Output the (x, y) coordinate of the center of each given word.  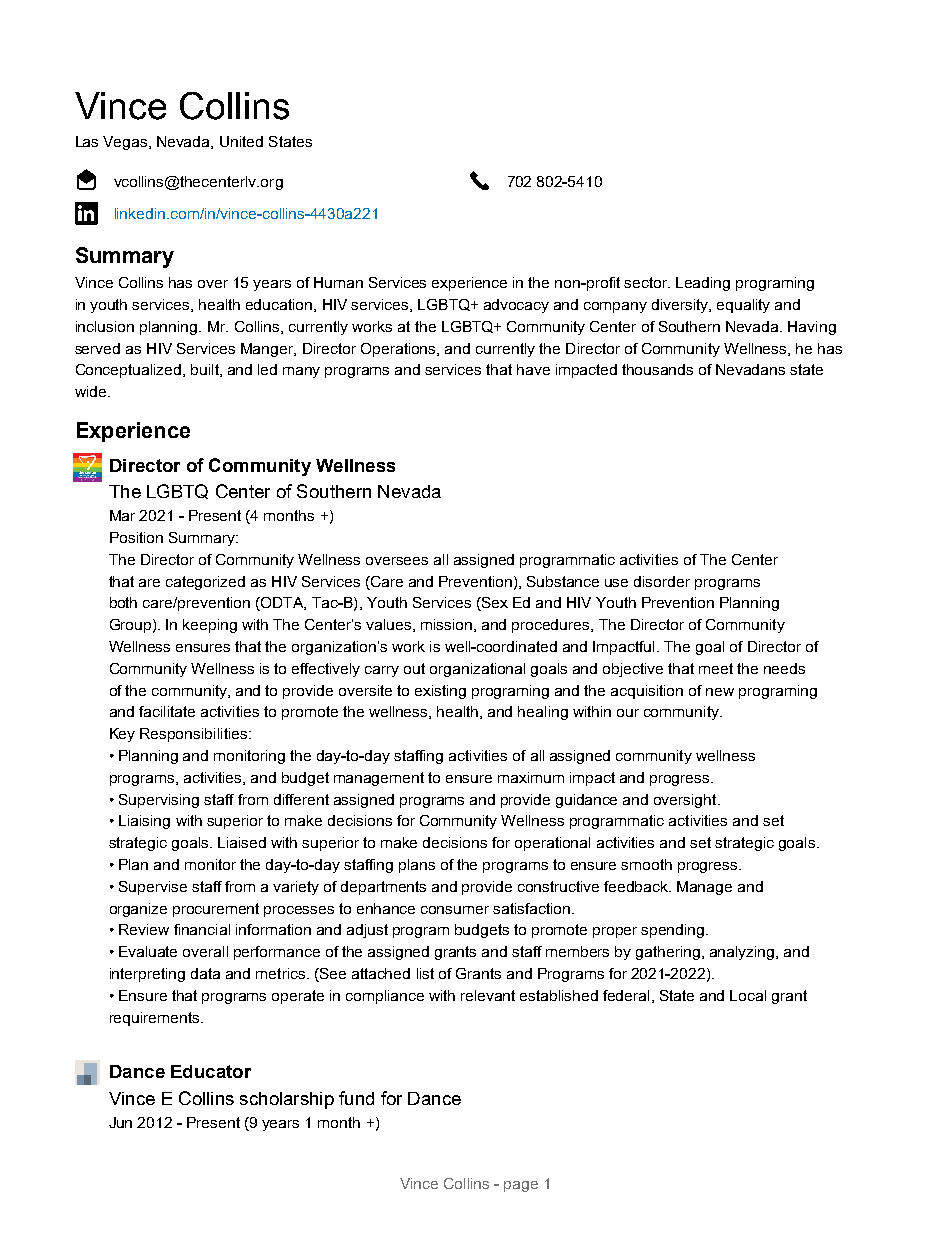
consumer (455, 910)
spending (674, 931)
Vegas (126, 143)
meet (716, 668)
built (206, 370)
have (533, 369)
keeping (210, 626)
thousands (657, 369)
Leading (703, 284)
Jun (120, 1122)
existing (440, 692)
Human (338, 282)
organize (138, 910)
